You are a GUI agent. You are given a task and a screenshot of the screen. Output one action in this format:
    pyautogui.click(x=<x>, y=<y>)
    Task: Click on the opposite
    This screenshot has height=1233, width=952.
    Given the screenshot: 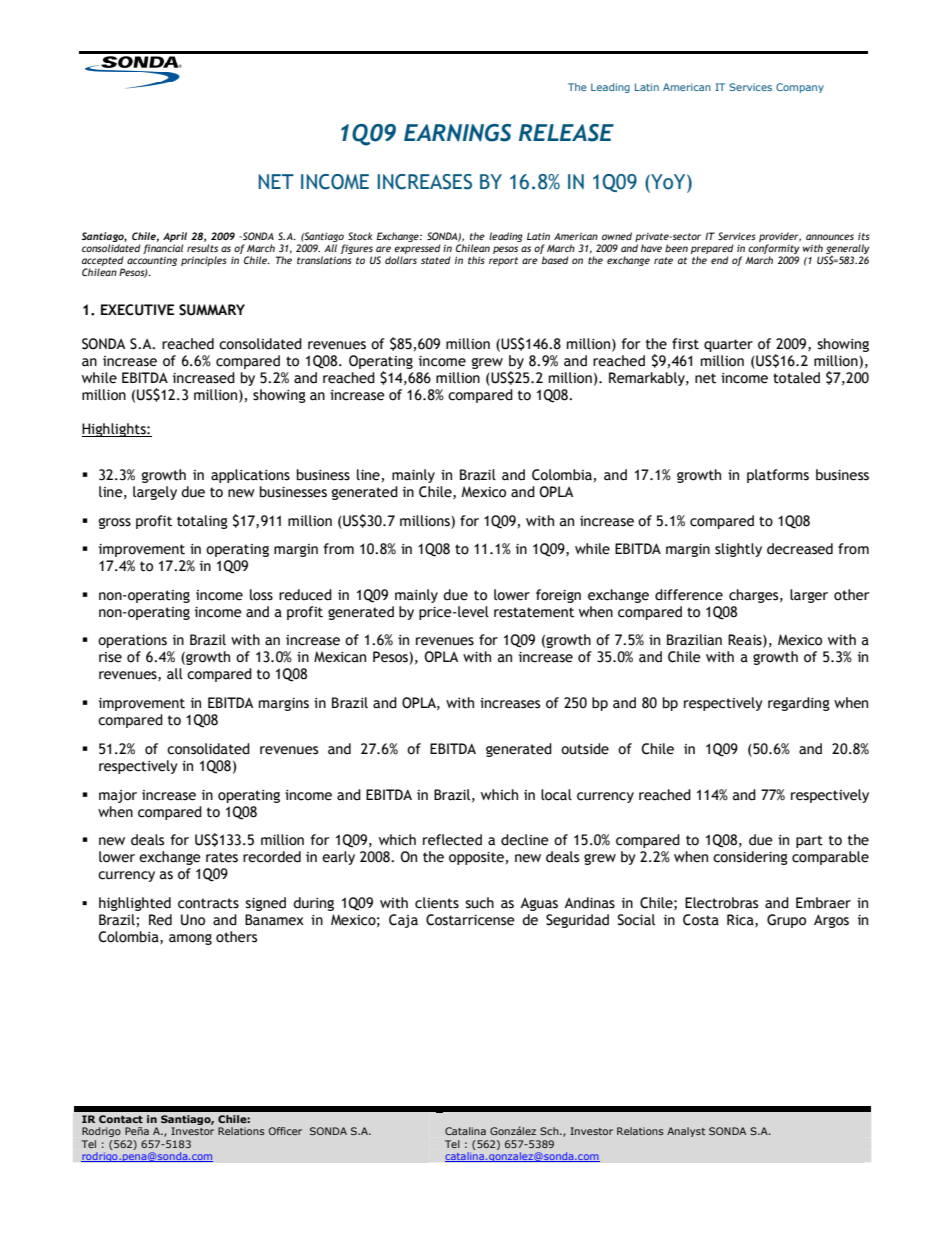 What is the action you would take?
    pyautogui.click(x=476, y=858)
